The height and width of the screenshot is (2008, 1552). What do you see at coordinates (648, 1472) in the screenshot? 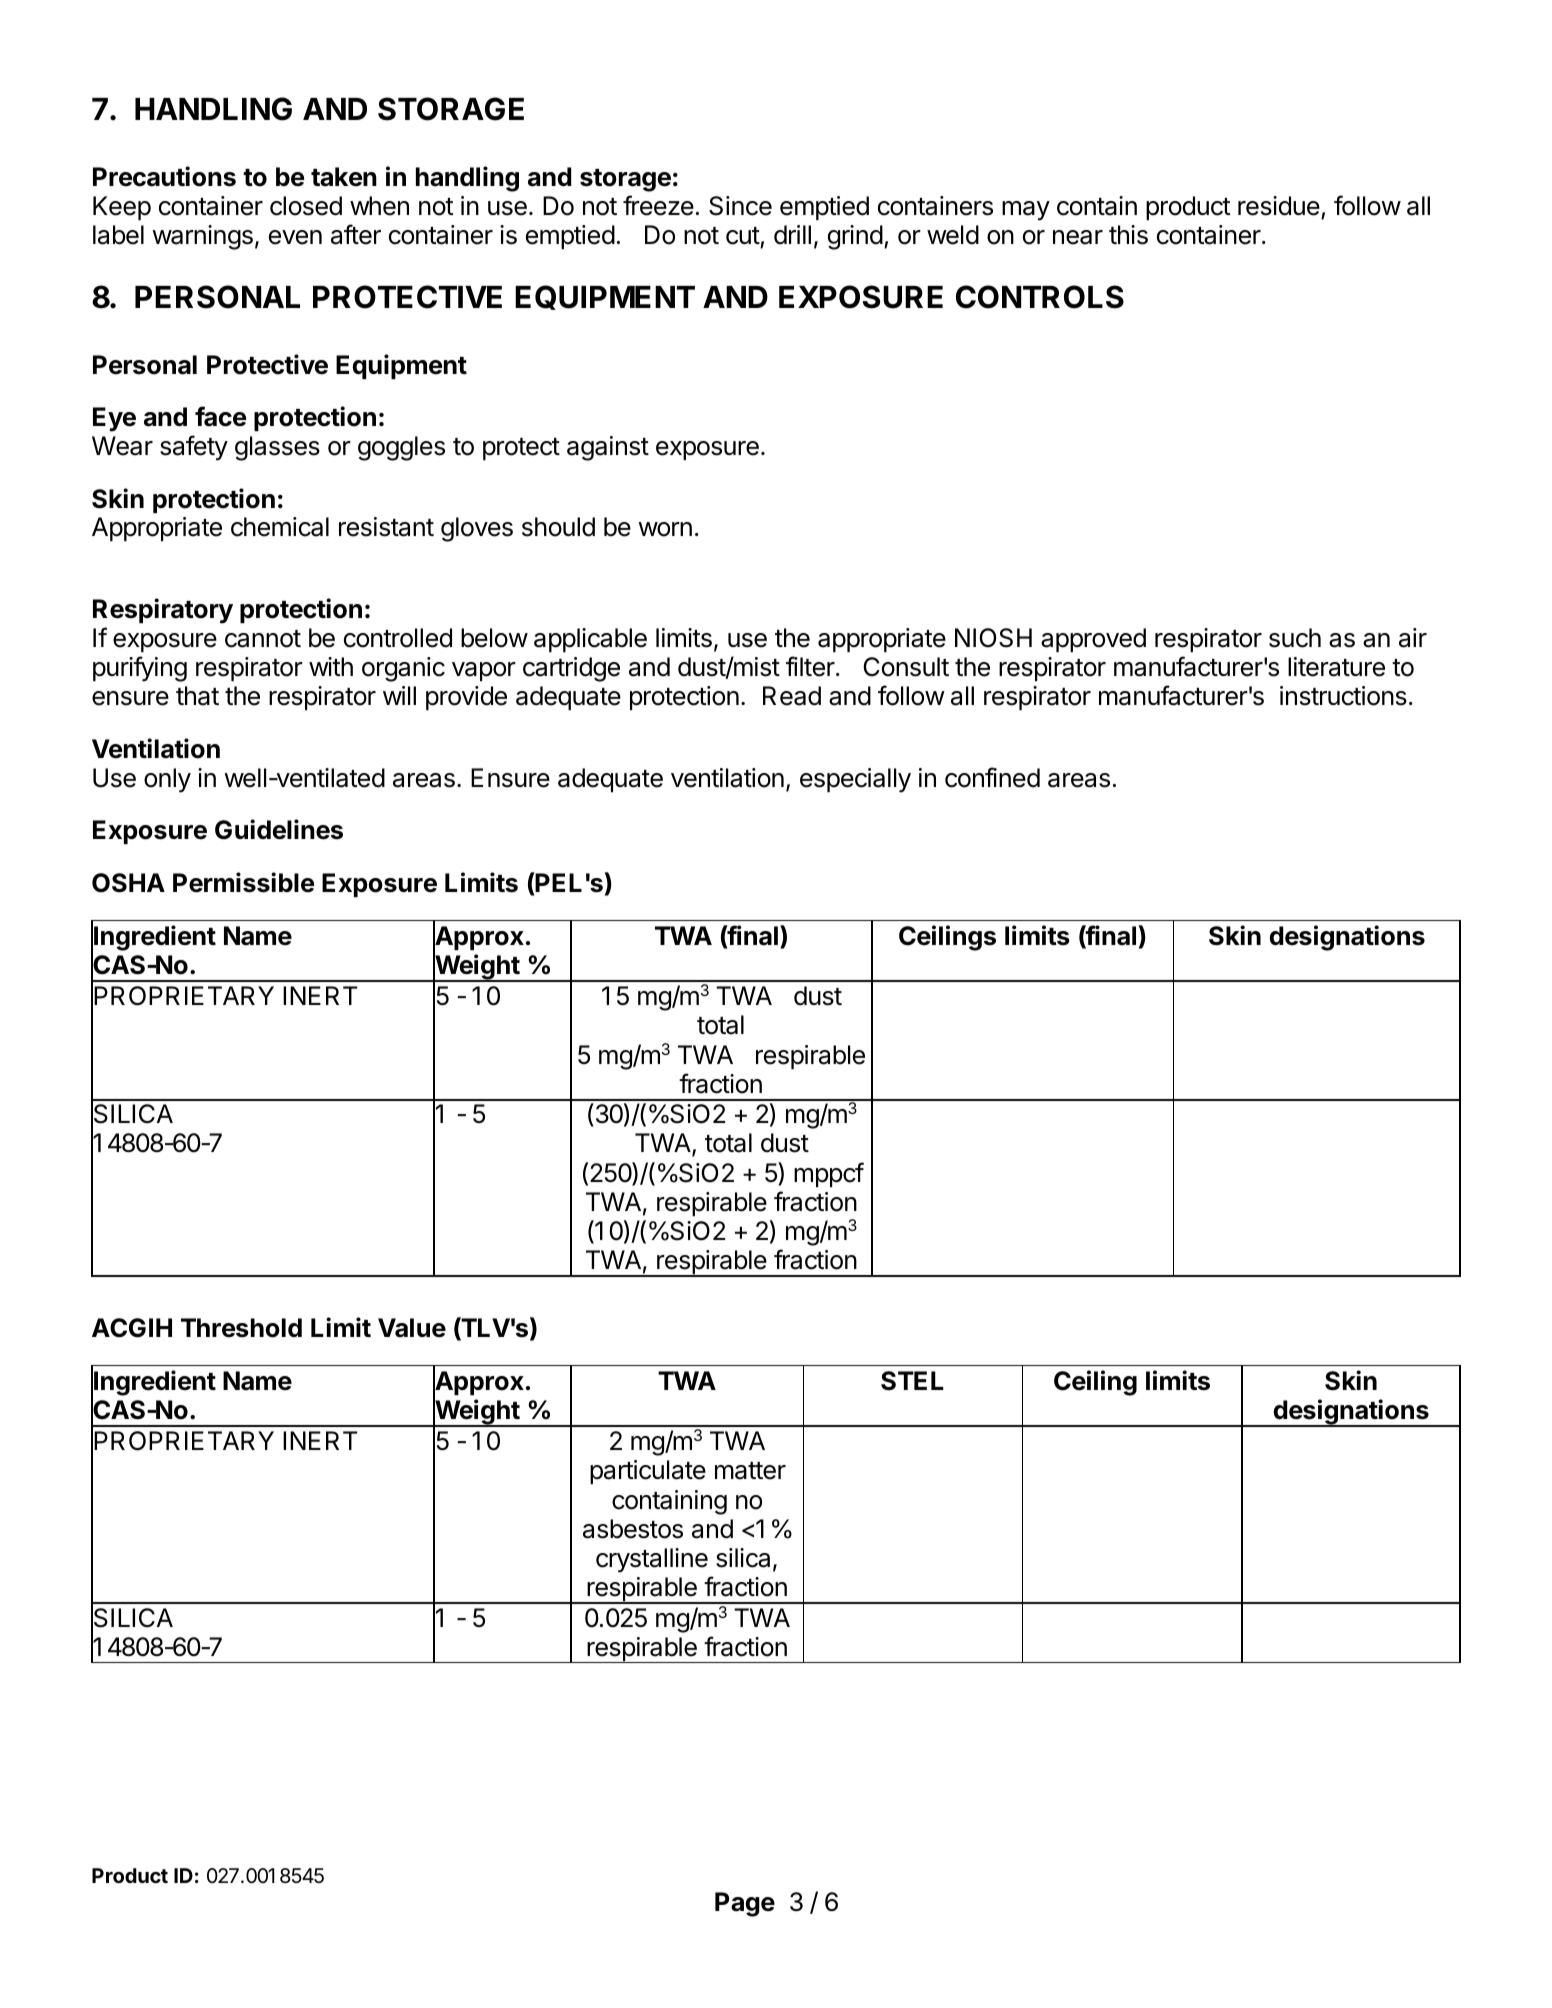
I see `particulate` at bounding box center [648, 1472].
